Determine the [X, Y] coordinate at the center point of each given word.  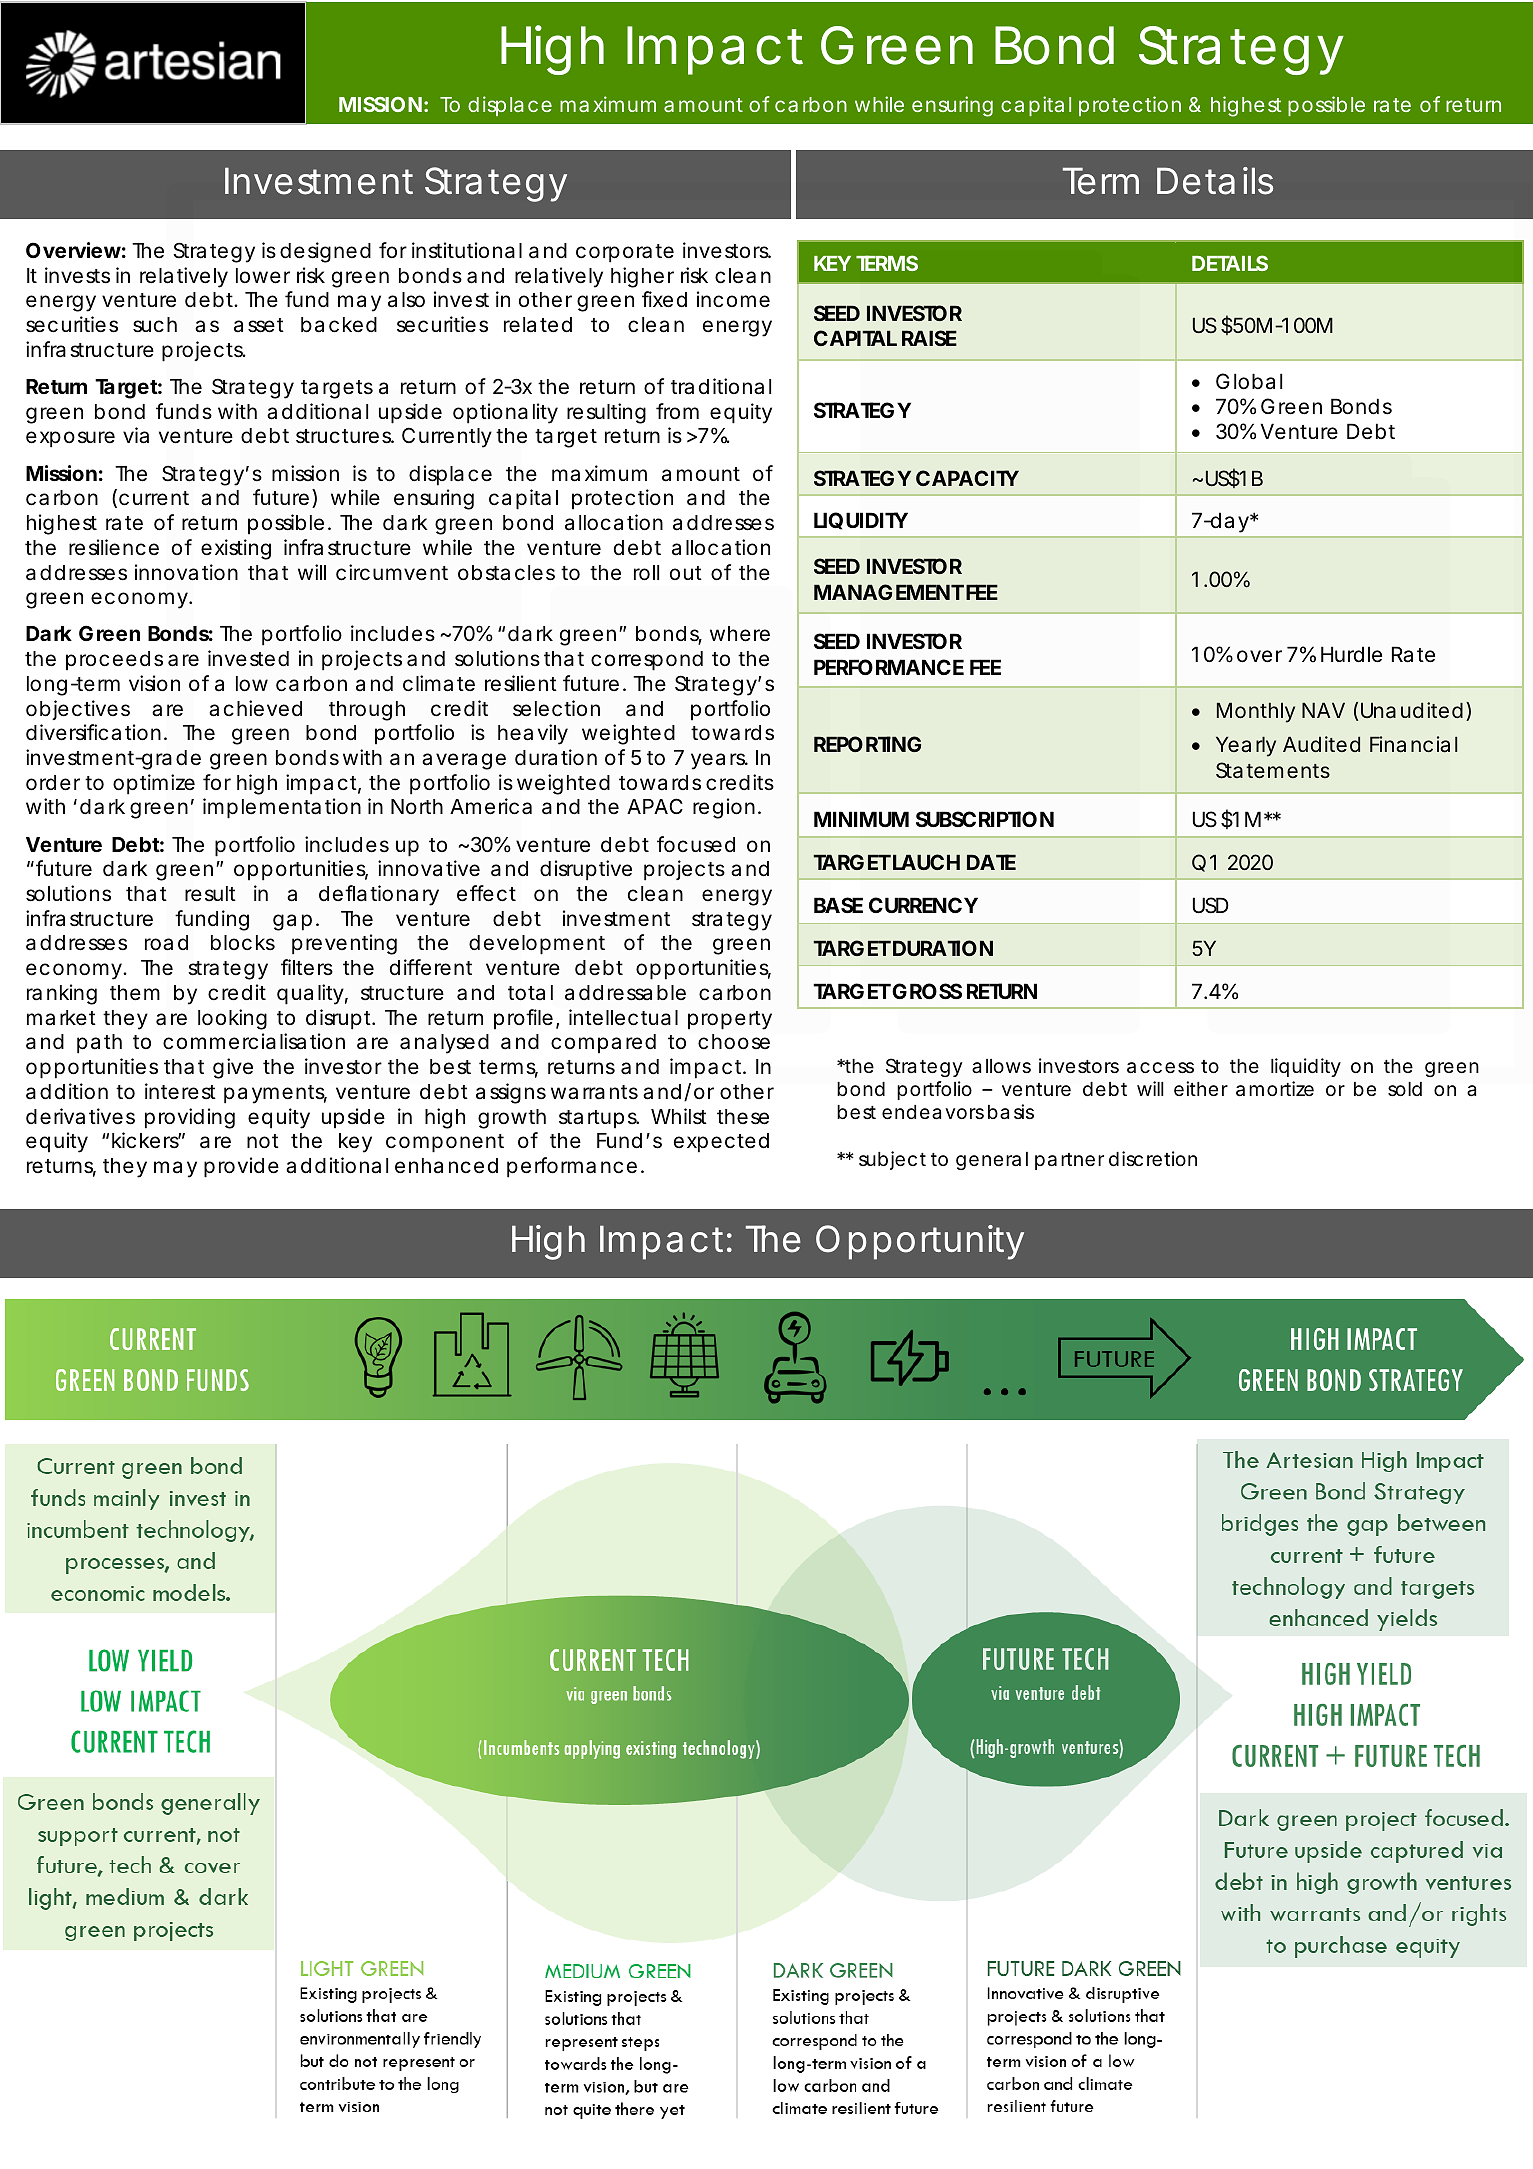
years [719, 761]
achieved [255, 708]
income [733, 299]
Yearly [1246, 746]
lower [263, 276]
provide [241, 1167]
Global [1249, 381]
